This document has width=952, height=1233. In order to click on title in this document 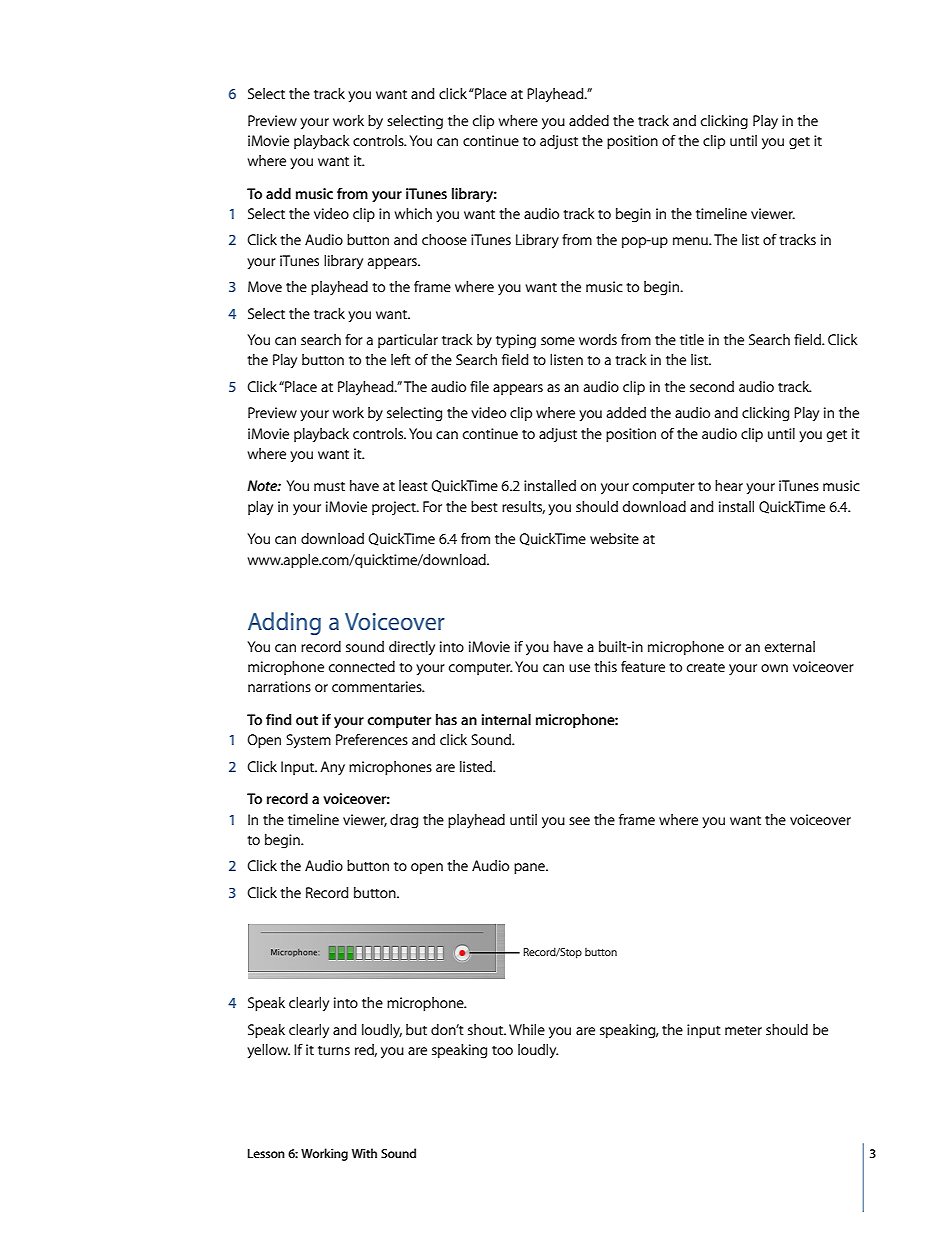, I will do `click(692, 339)`.
